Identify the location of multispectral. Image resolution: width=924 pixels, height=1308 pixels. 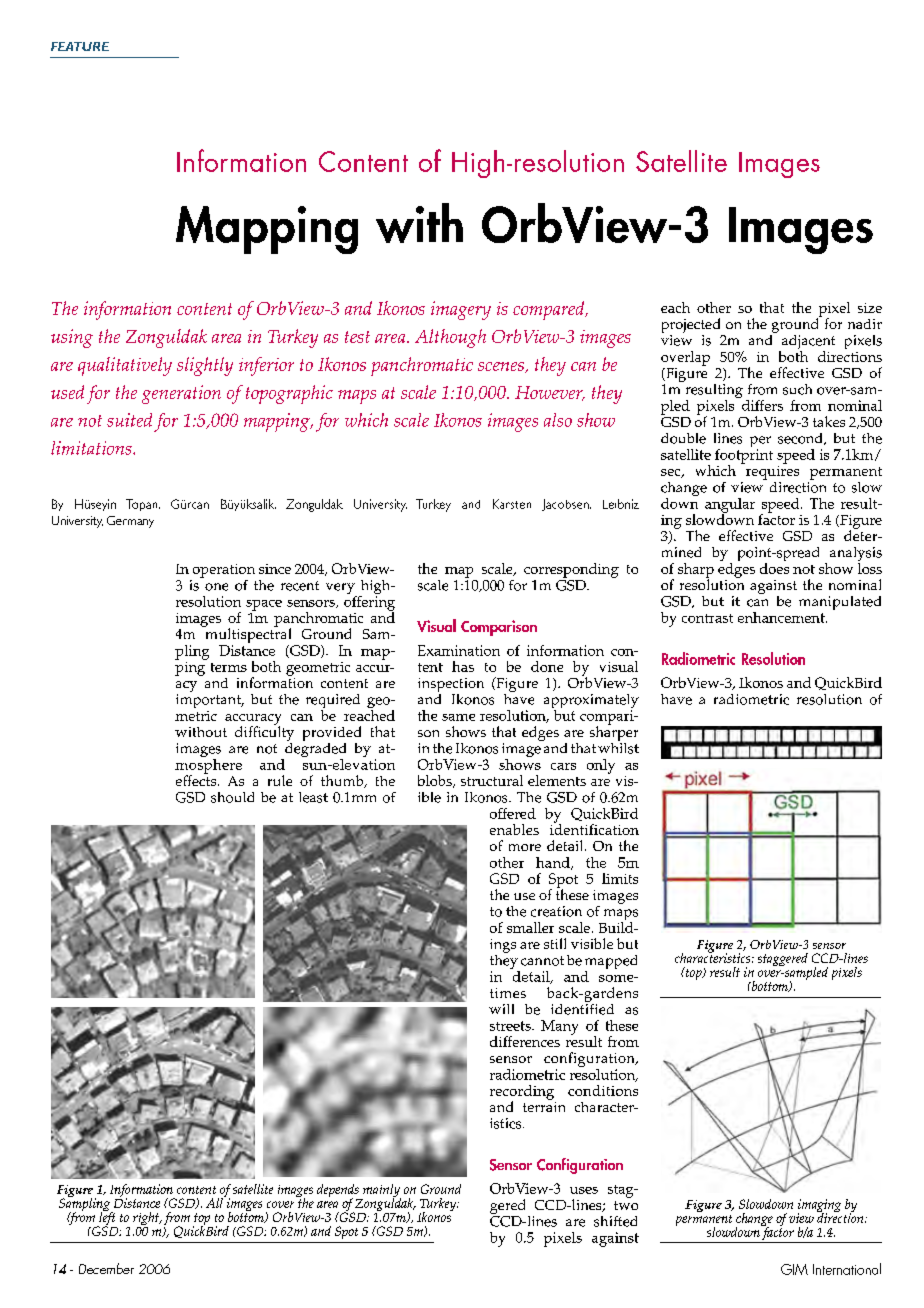
(247, 636).
